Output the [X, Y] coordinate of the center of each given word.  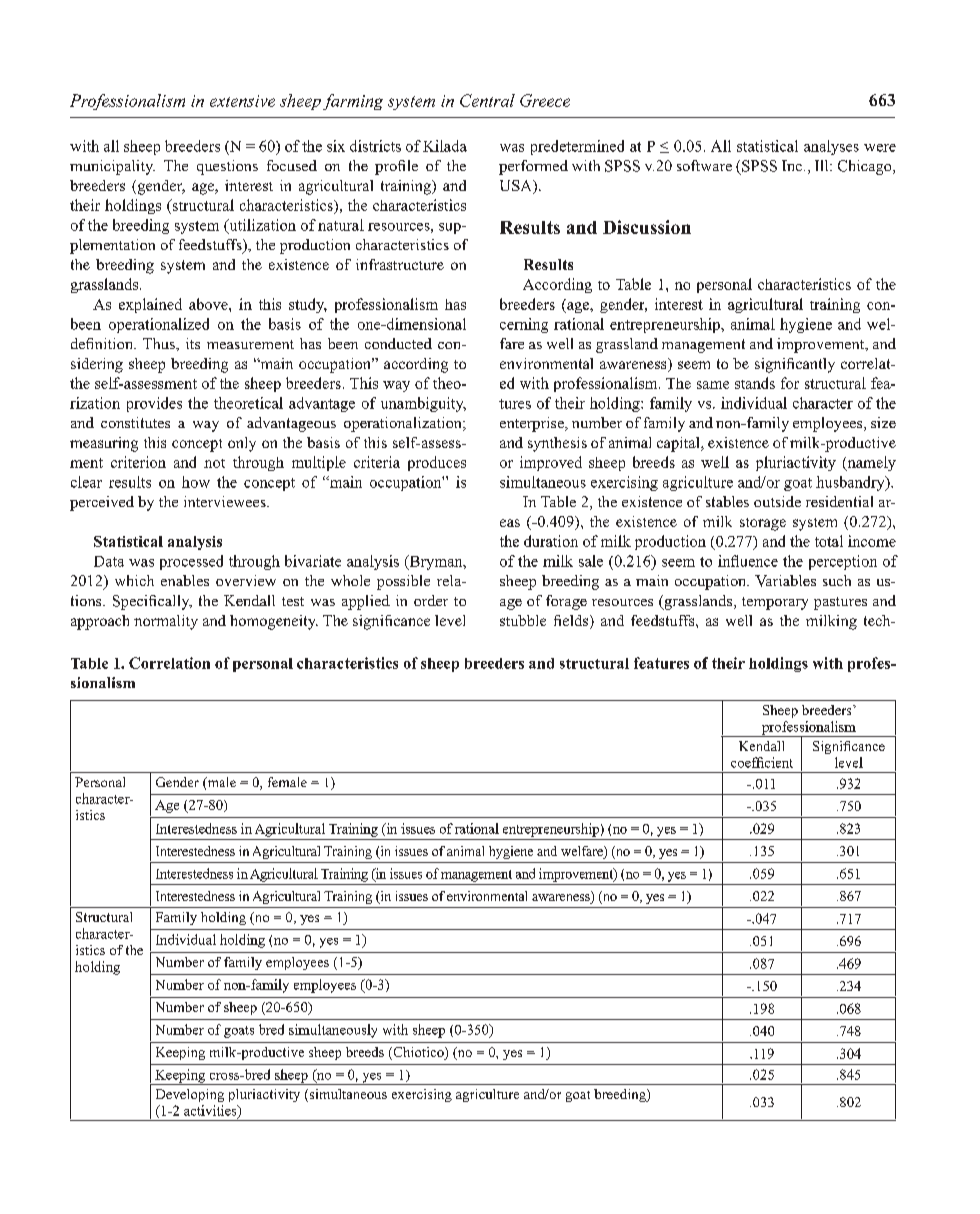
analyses [831, 147]
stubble [523, 620]
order [431, 600]
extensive [242, 101]
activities [211, 1111]
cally [175, 602]
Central [487, 100]
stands [755, 383]
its [193, 343]
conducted [398, 343]
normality [166, 622]
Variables [785, 581]
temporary [775, 603]
